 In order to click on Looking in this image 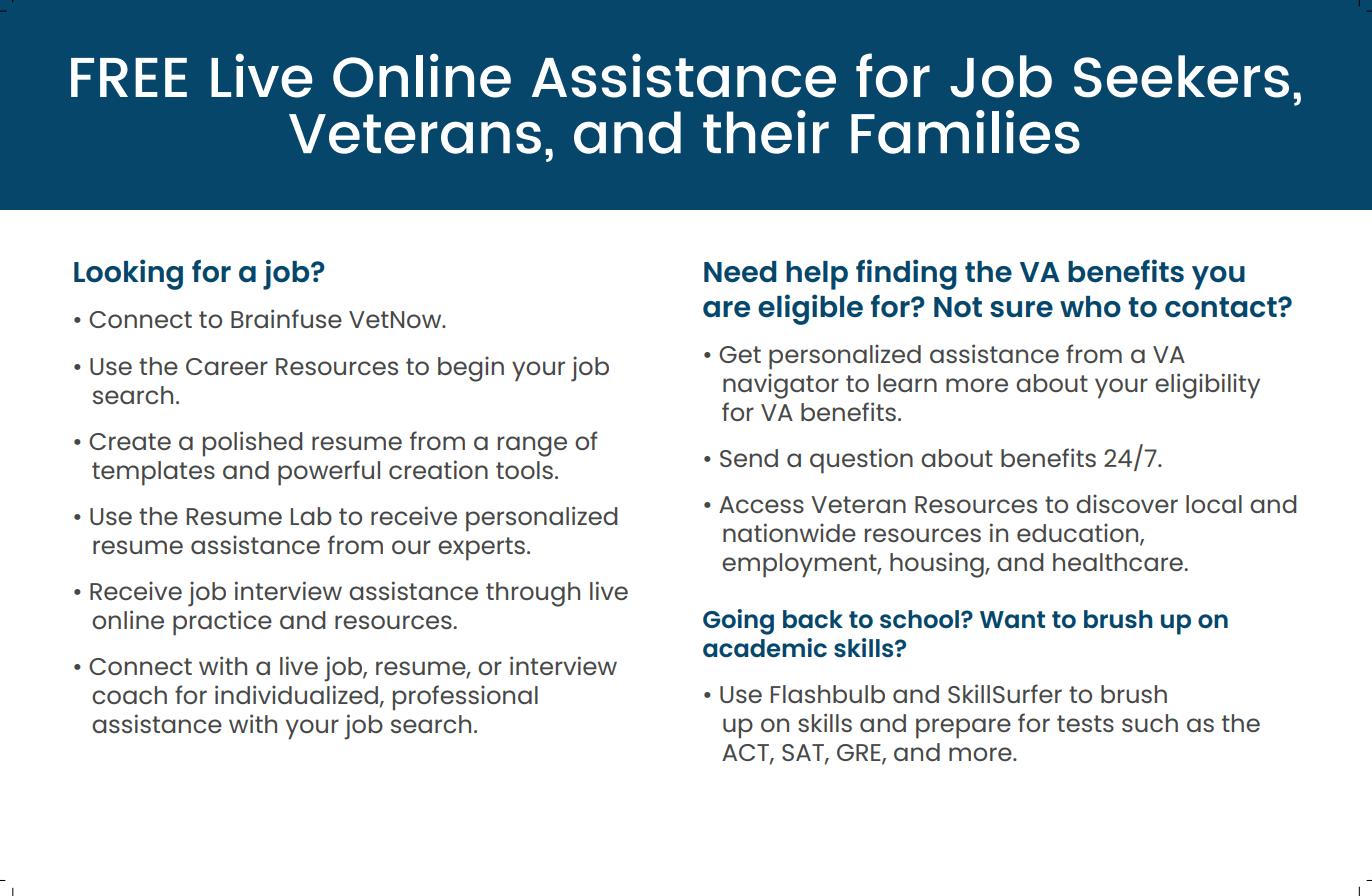, I will do `click(128, 274)`.
